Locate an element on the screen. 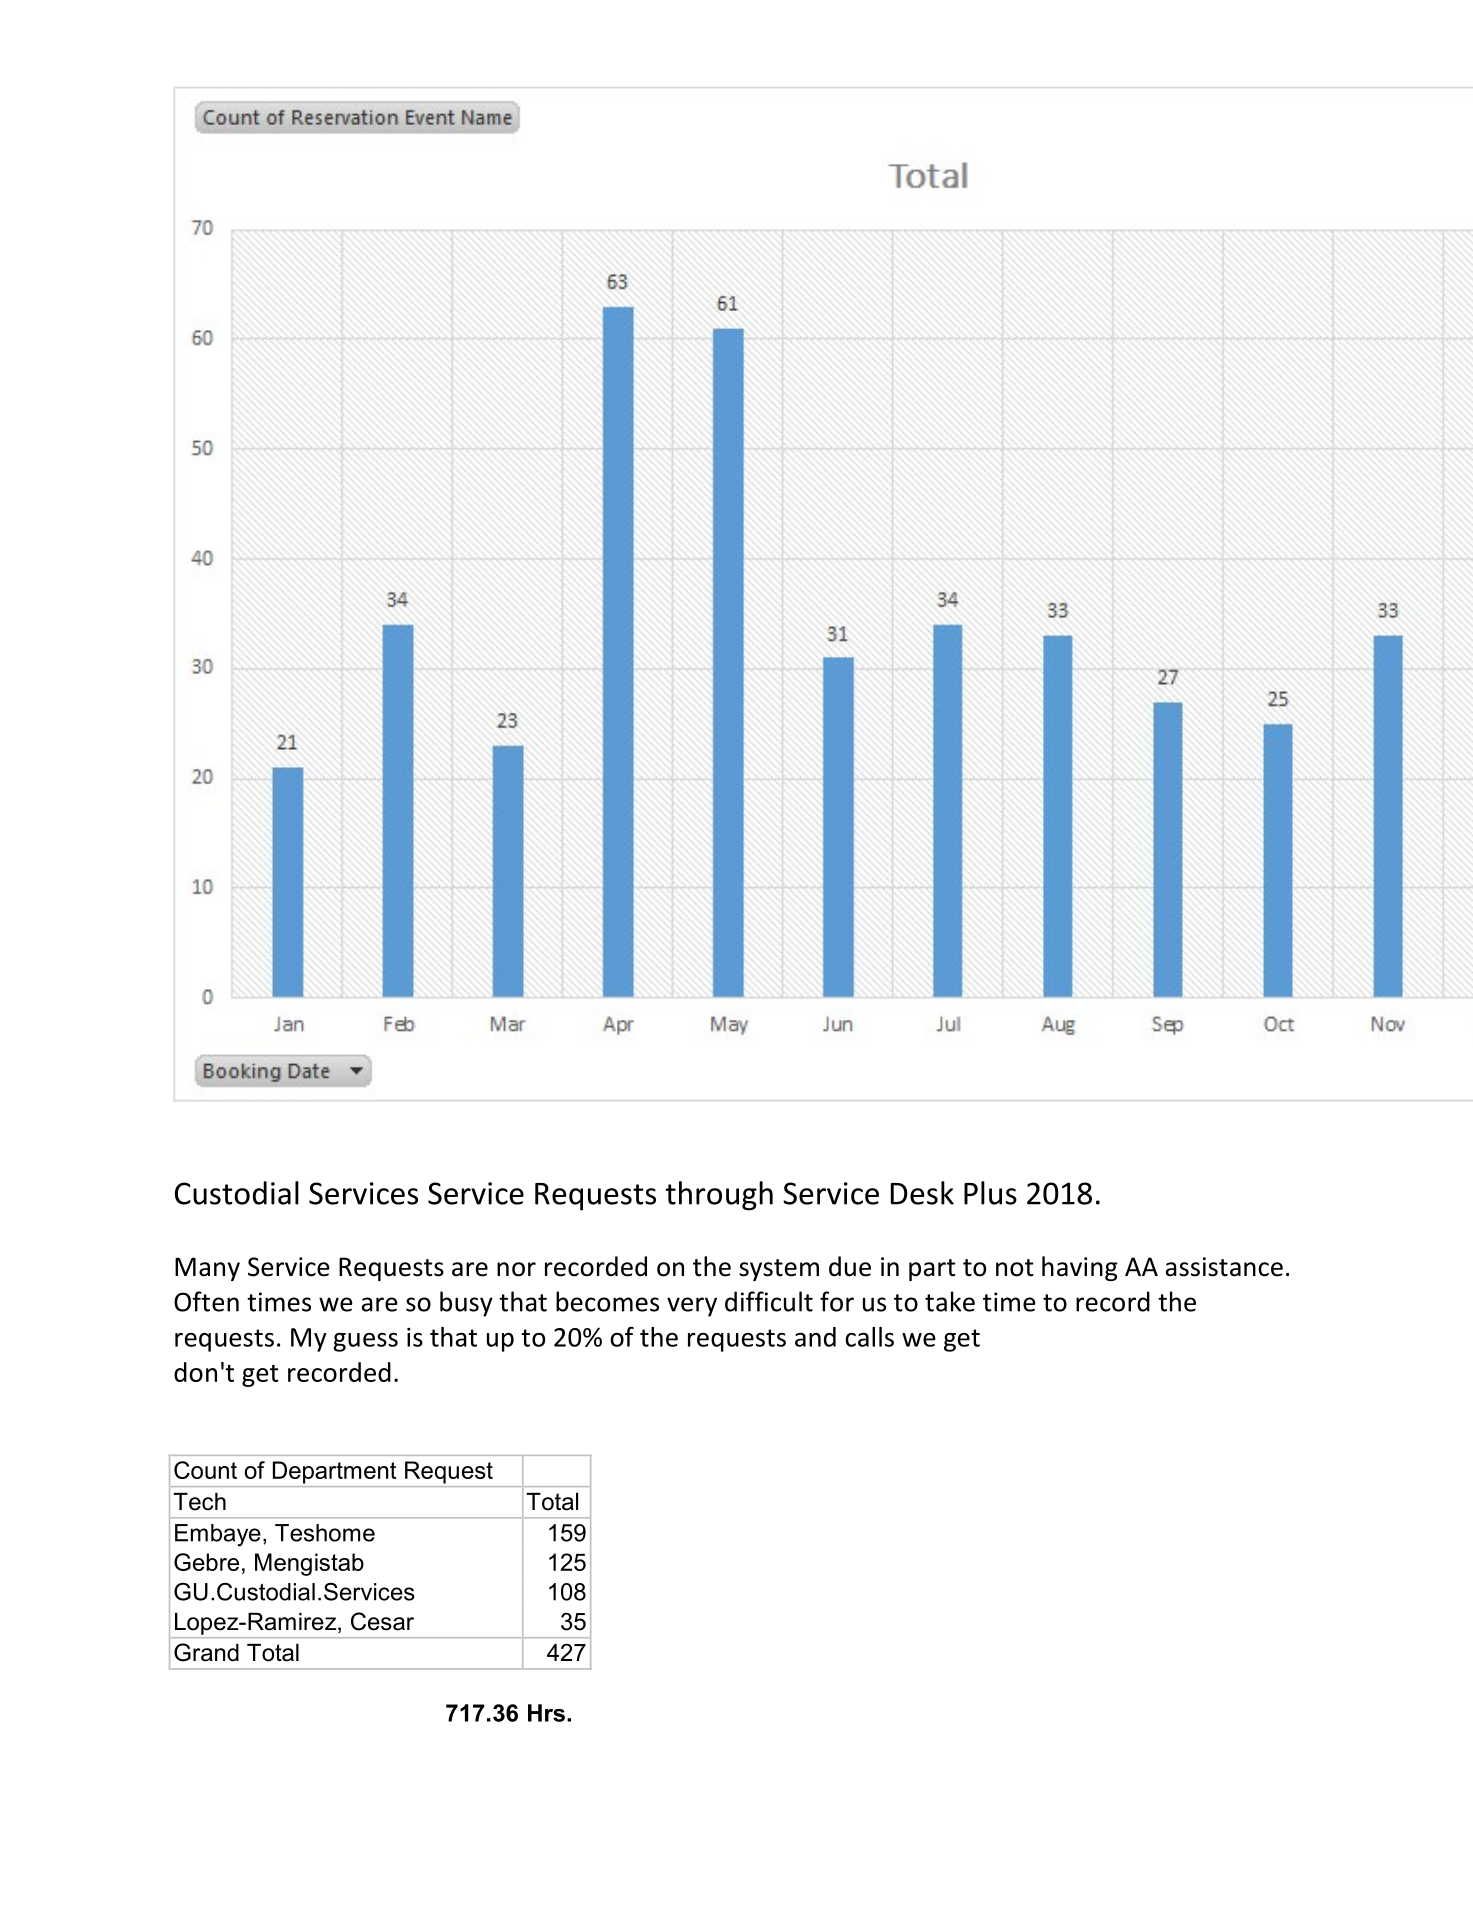  guess is located at coordinates (365, 1342).
